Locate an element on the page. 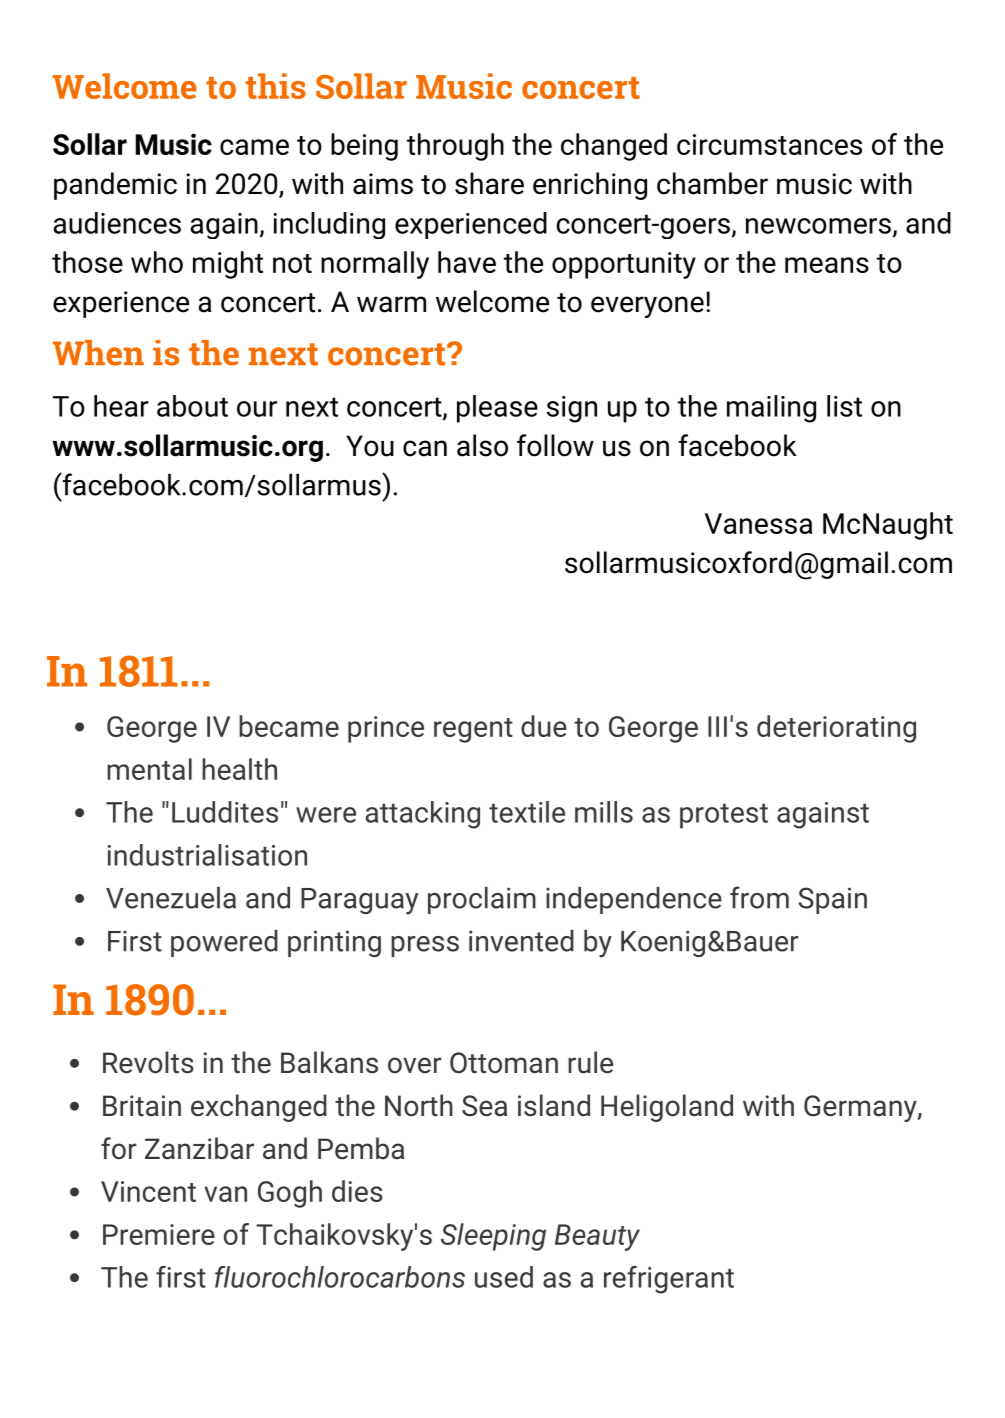  circumstances is located at coordinates (769, 144).
